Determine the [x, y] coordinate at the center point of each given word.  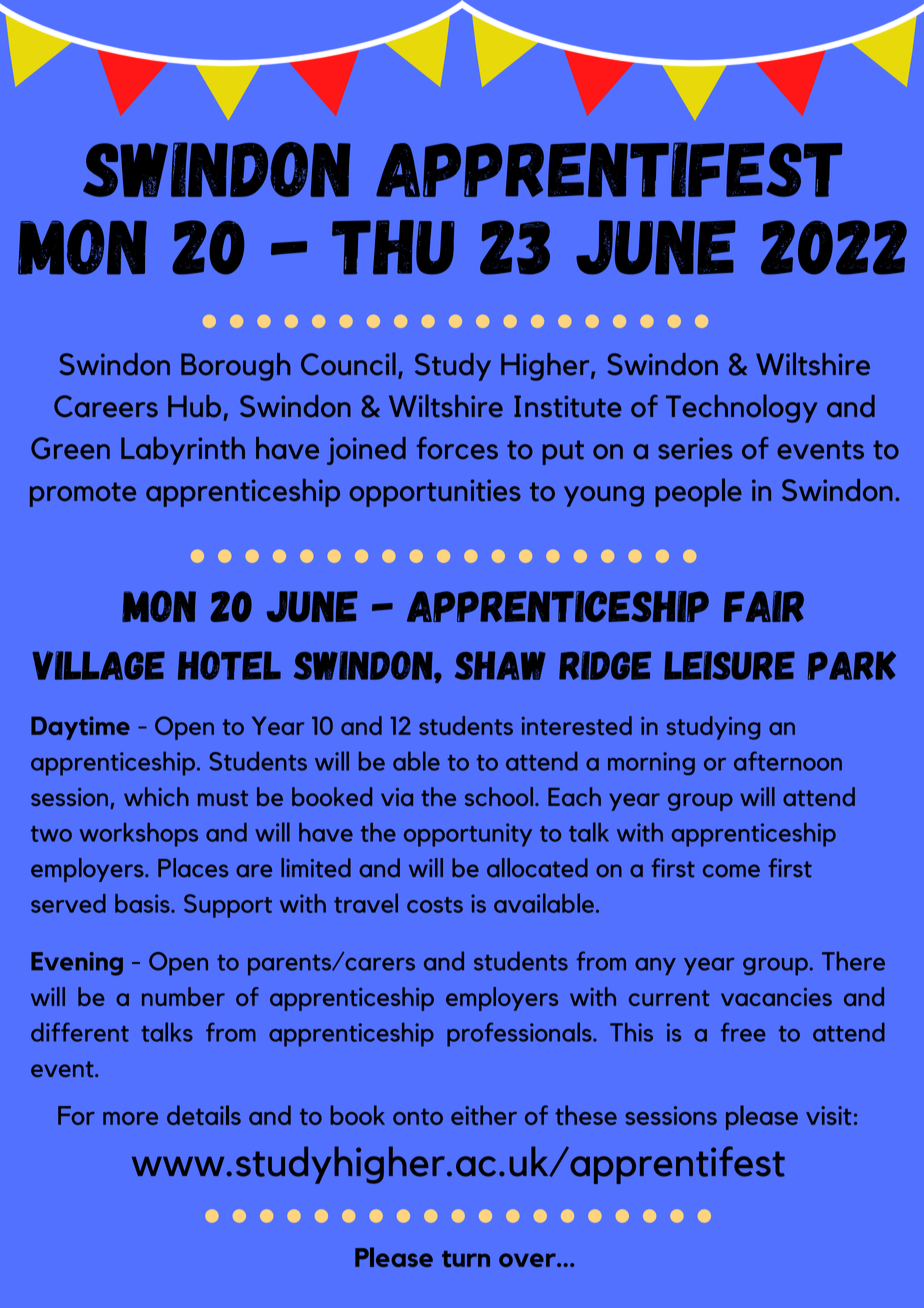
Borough [236, 367]
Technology [741, 408]
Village [98, 665]
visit [828, 1115]
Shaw [500, 665]
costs [435, 905]
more [130, 1118]
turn [466, 1259]
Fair [764, 606]
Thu [393, 247]
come [731, 871]
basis [143, 903]
